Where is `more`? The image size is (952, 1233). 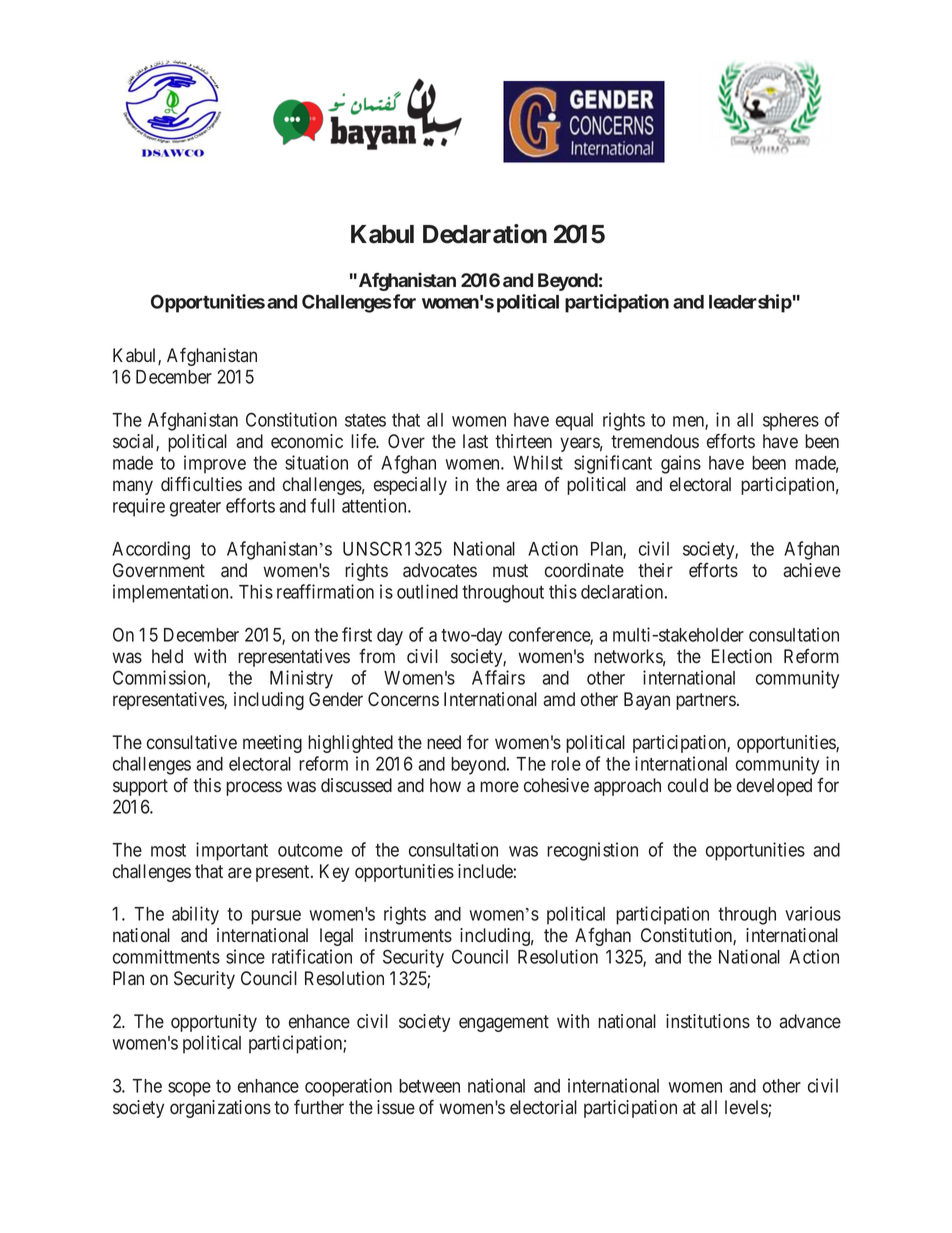
more is located at coordinates (499, 787).
